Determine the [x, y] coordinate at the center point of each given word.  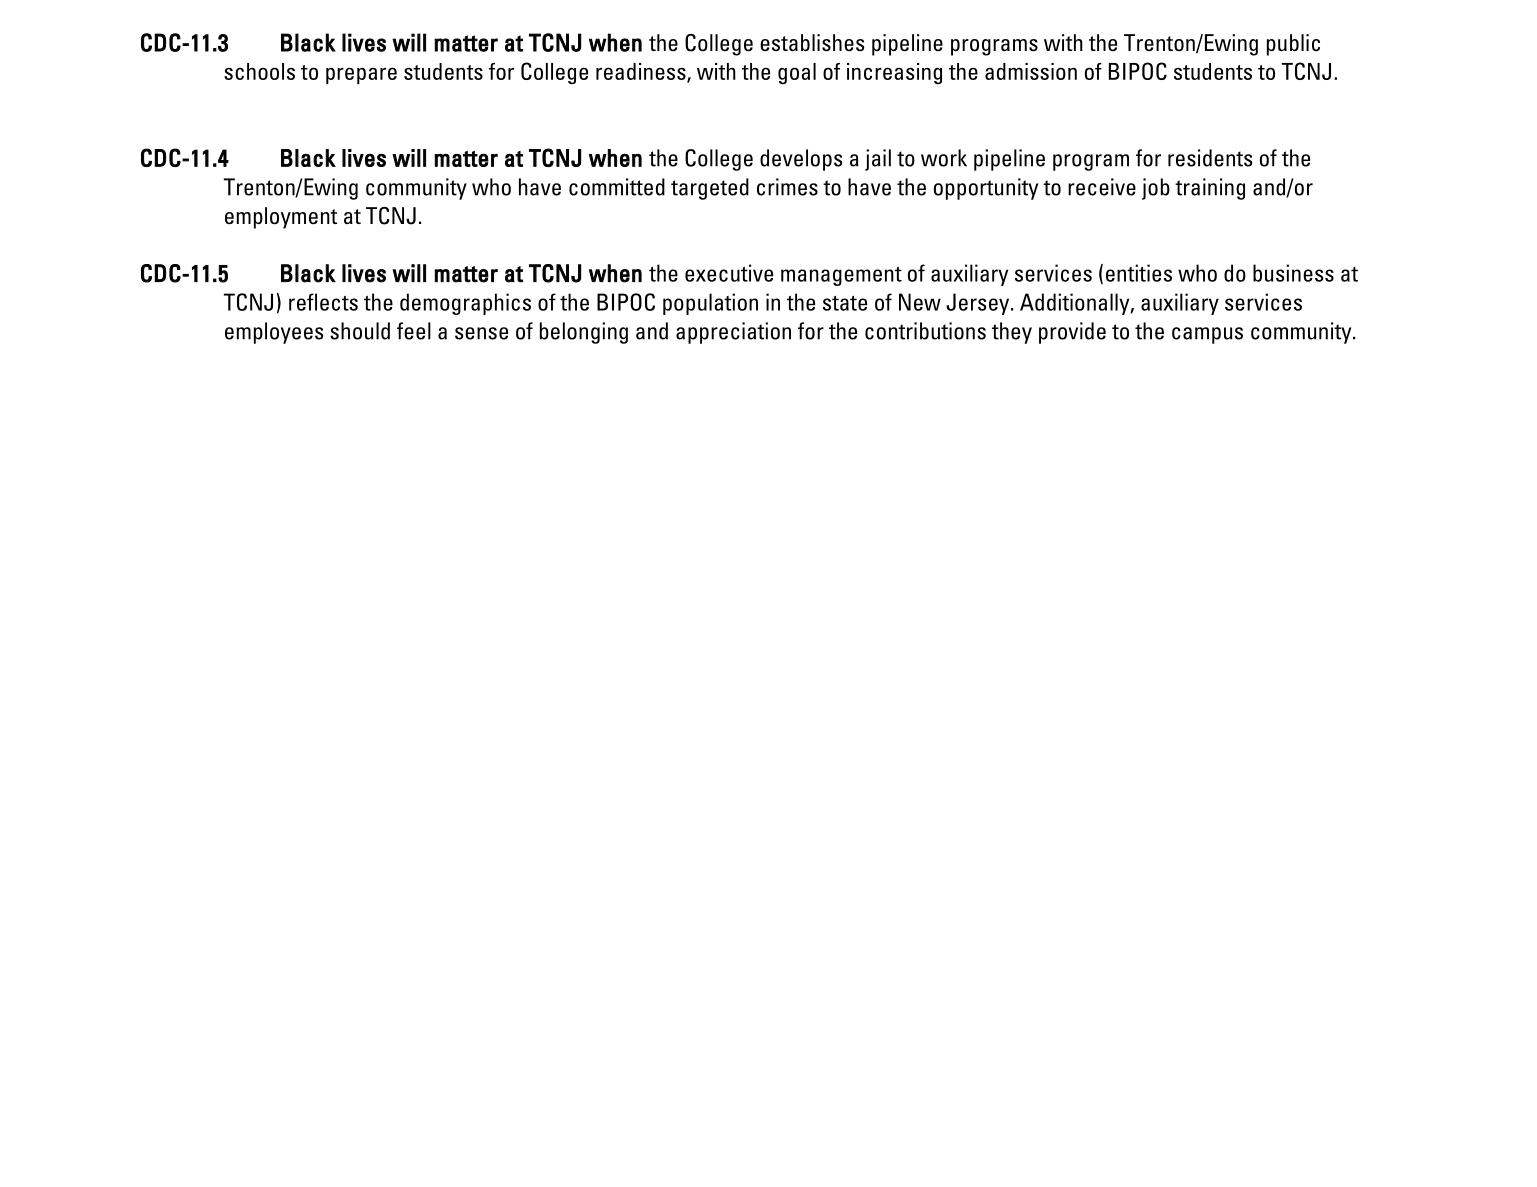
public [1293, 45]
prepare [361, 76]
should [360, 331]
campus [1207, 335]
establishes [812, 43]
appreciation [733, 333]
